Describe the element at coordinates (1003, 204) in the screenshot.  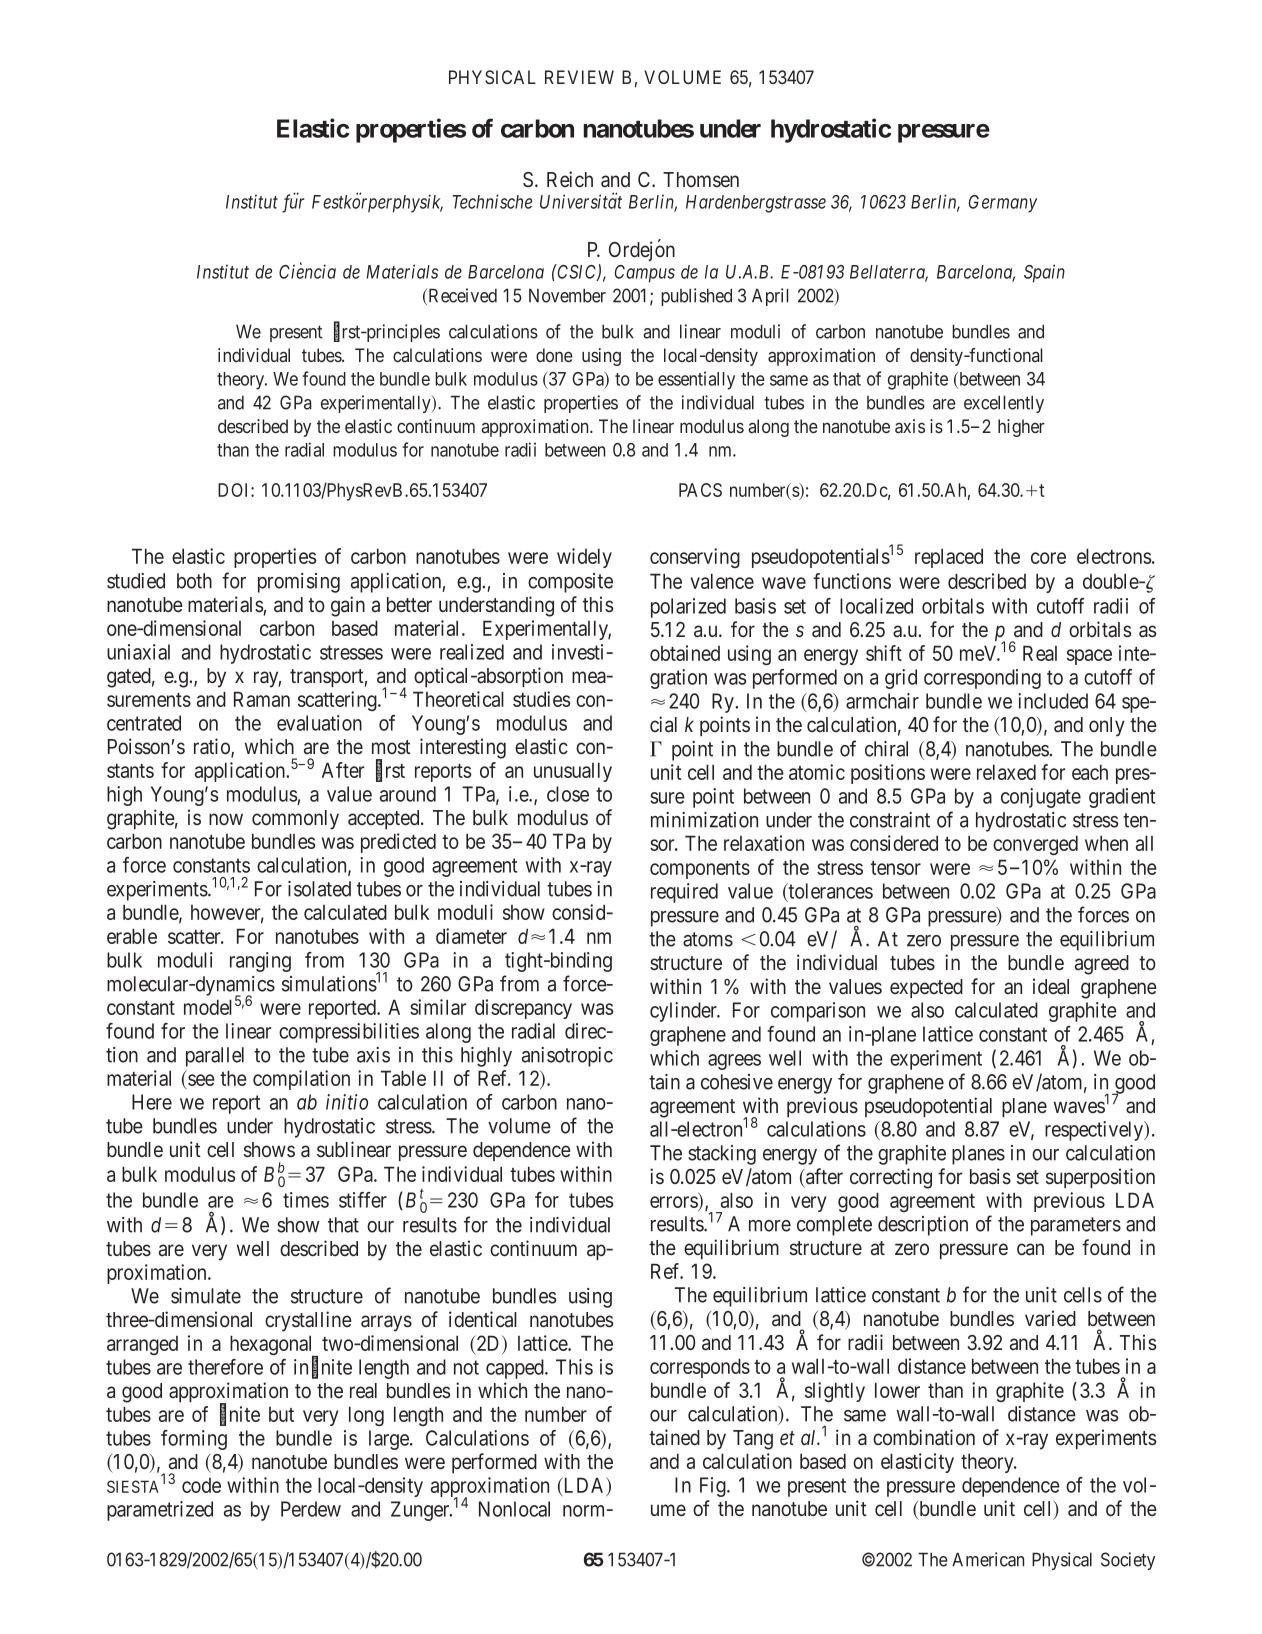
I see `Germany` at that location.
